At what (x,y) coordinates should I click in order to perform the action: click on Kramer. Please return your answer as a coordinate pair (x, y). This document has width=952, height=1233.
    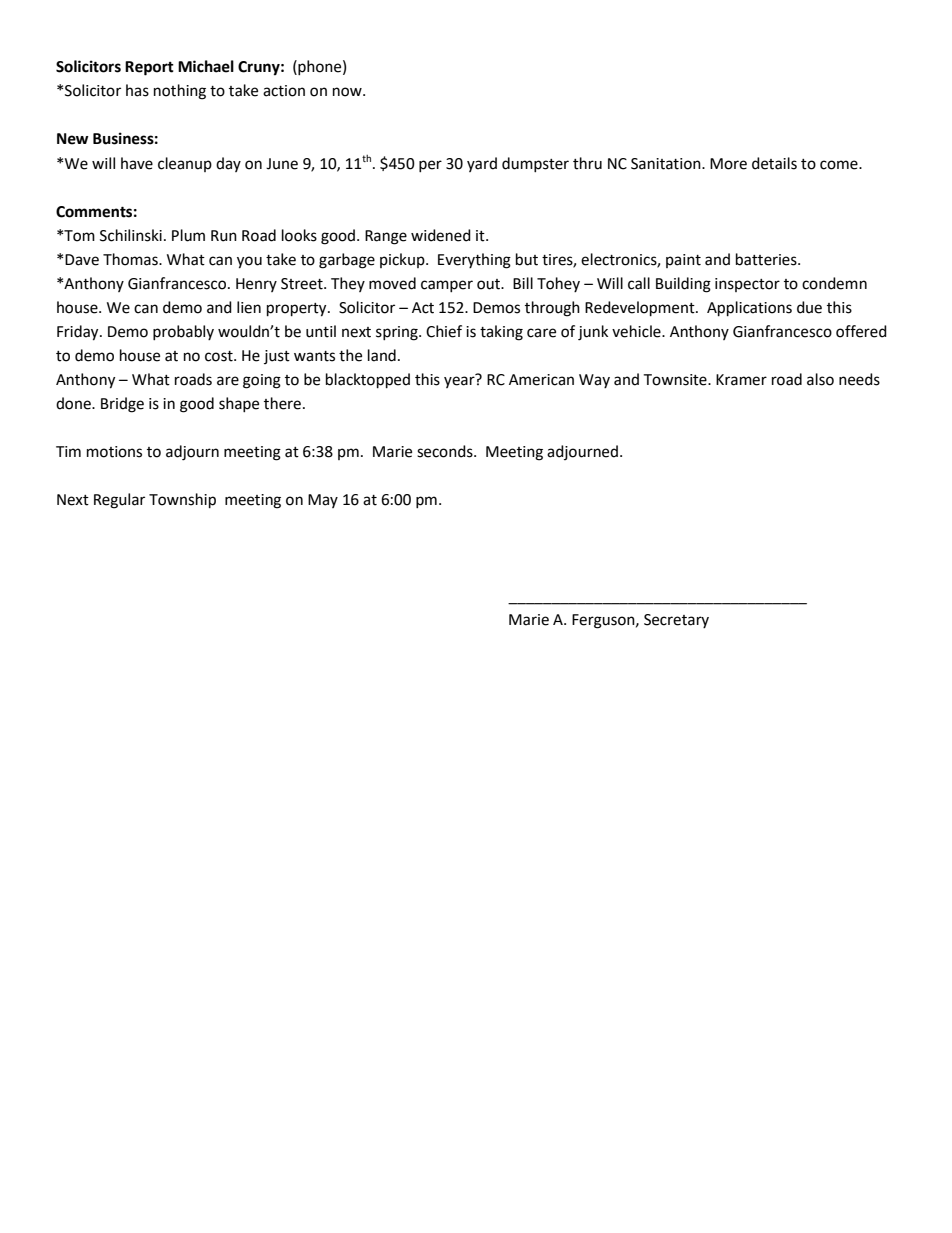
    Looking at the image, I should click on (741, 380).
